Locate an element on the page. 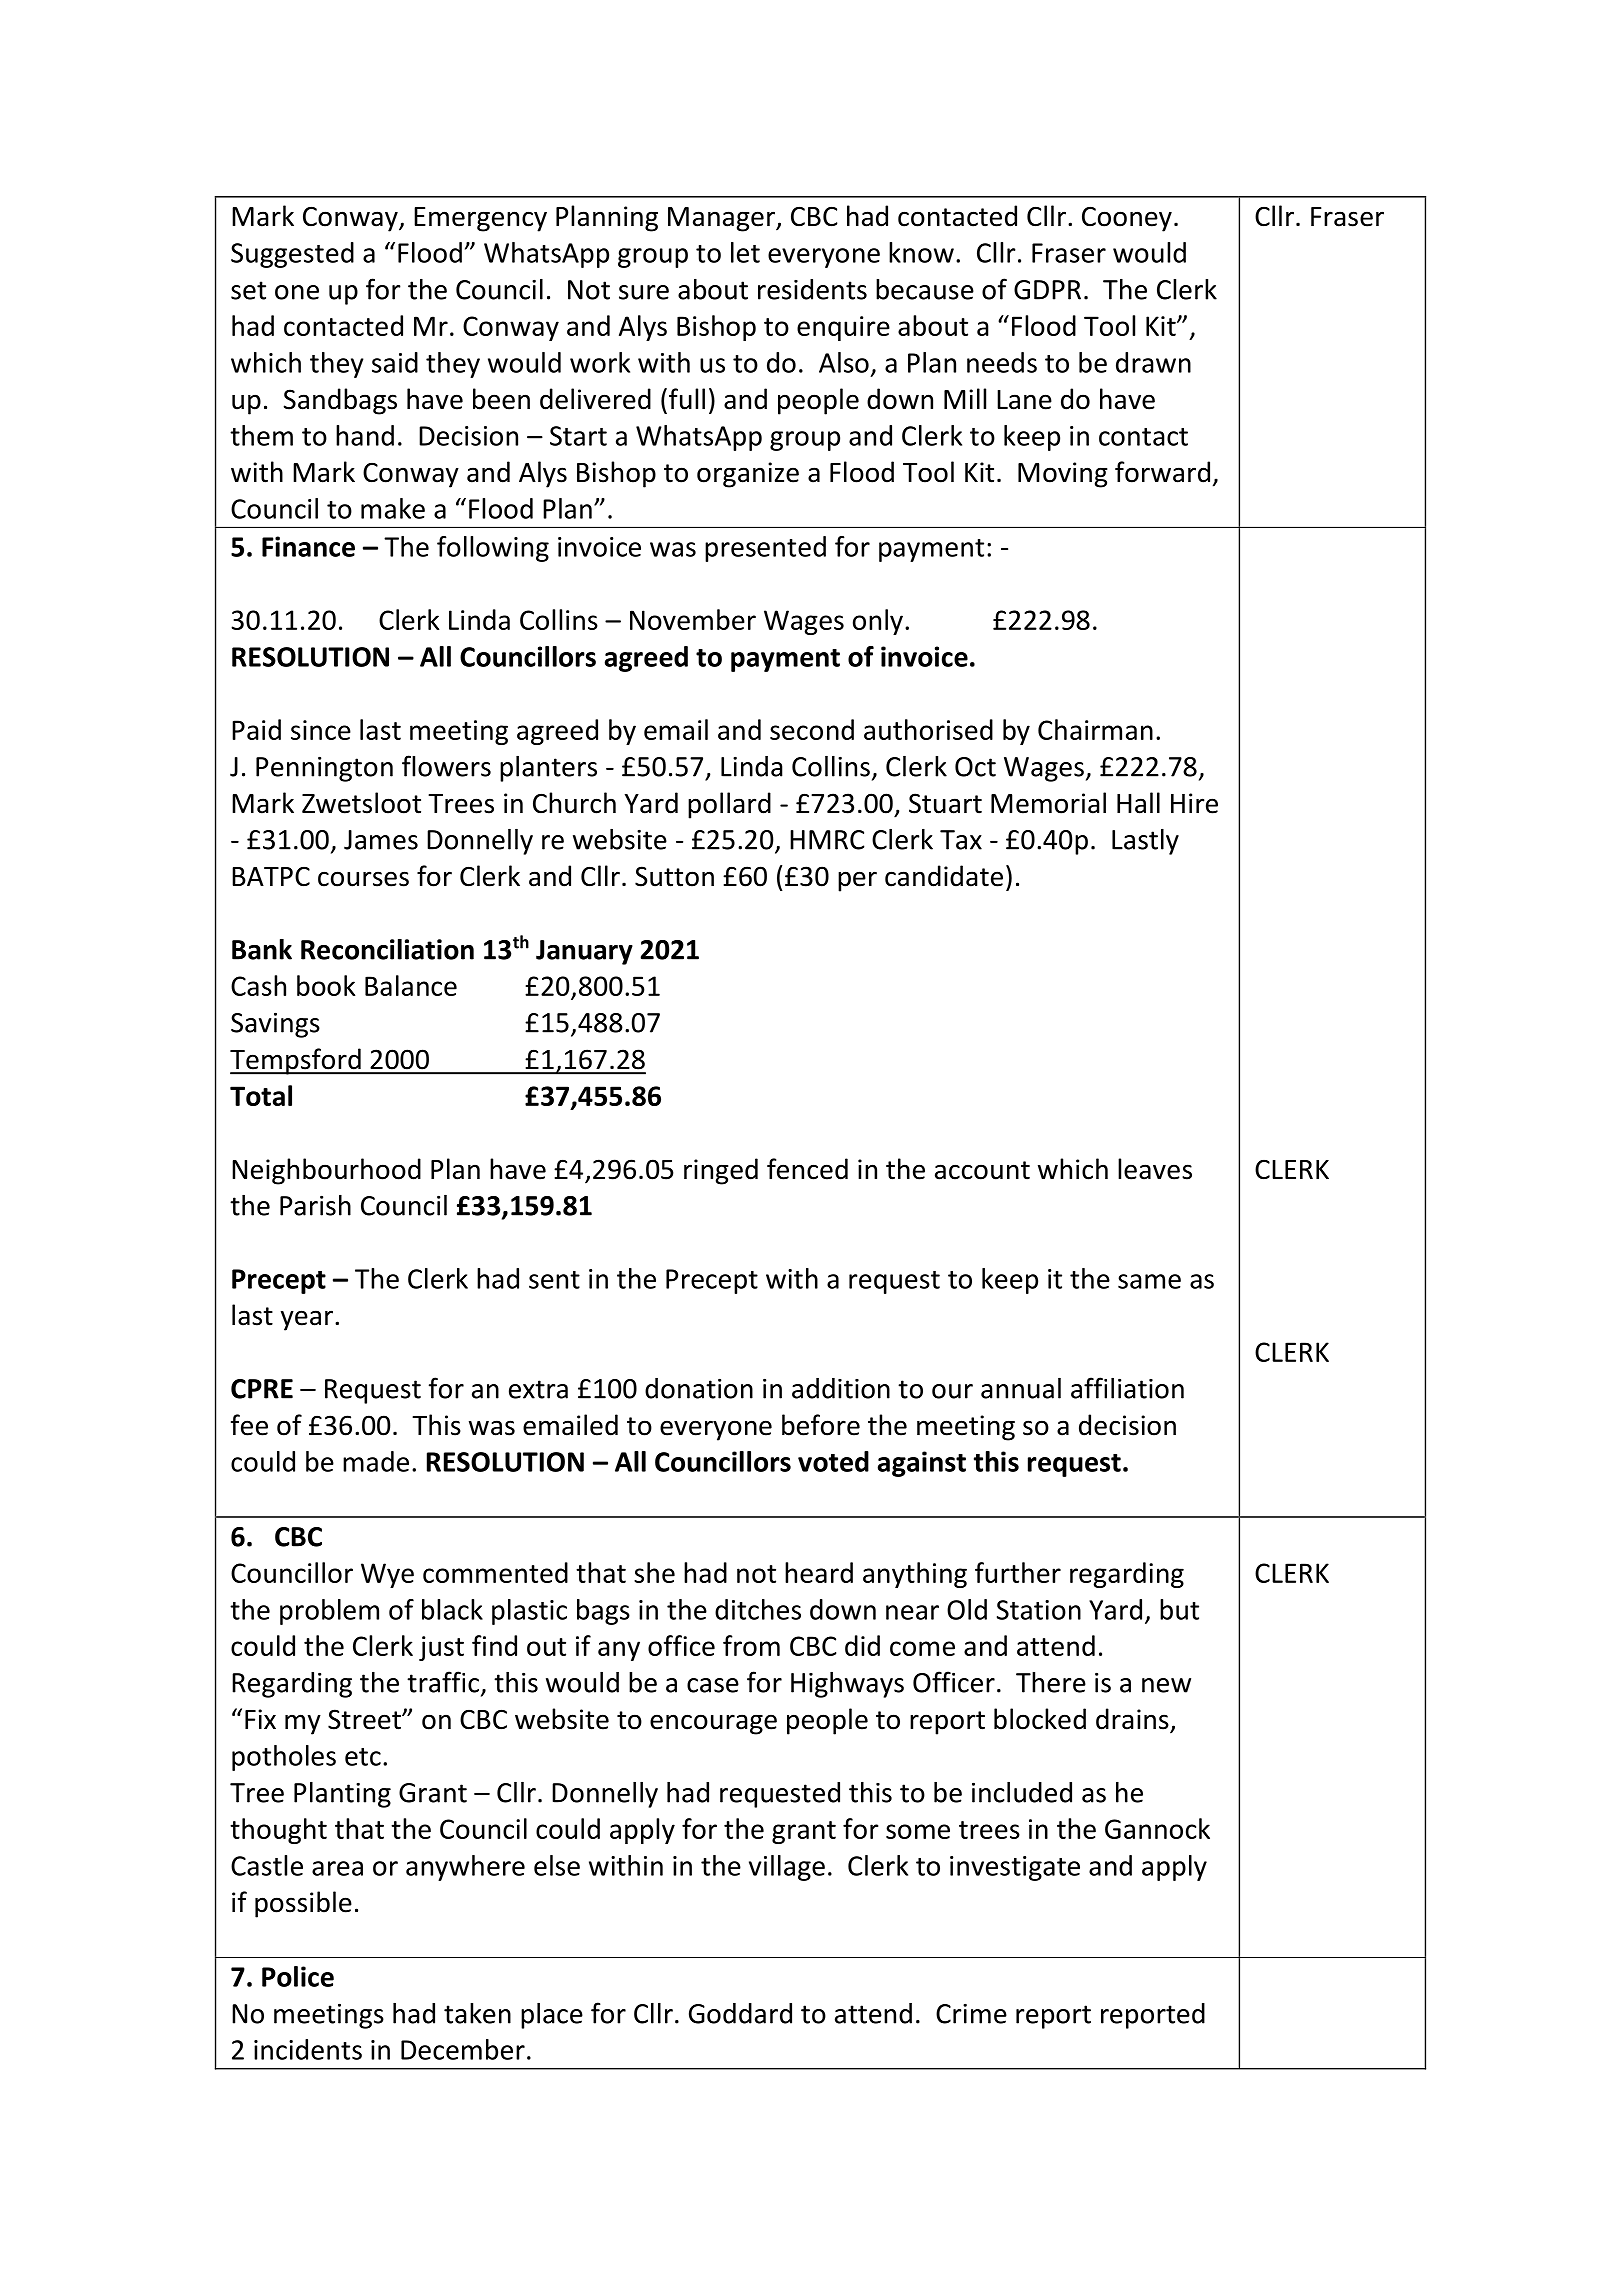 This page has height=2294, width=1622. Finance is located at coordinates (308, 546).
